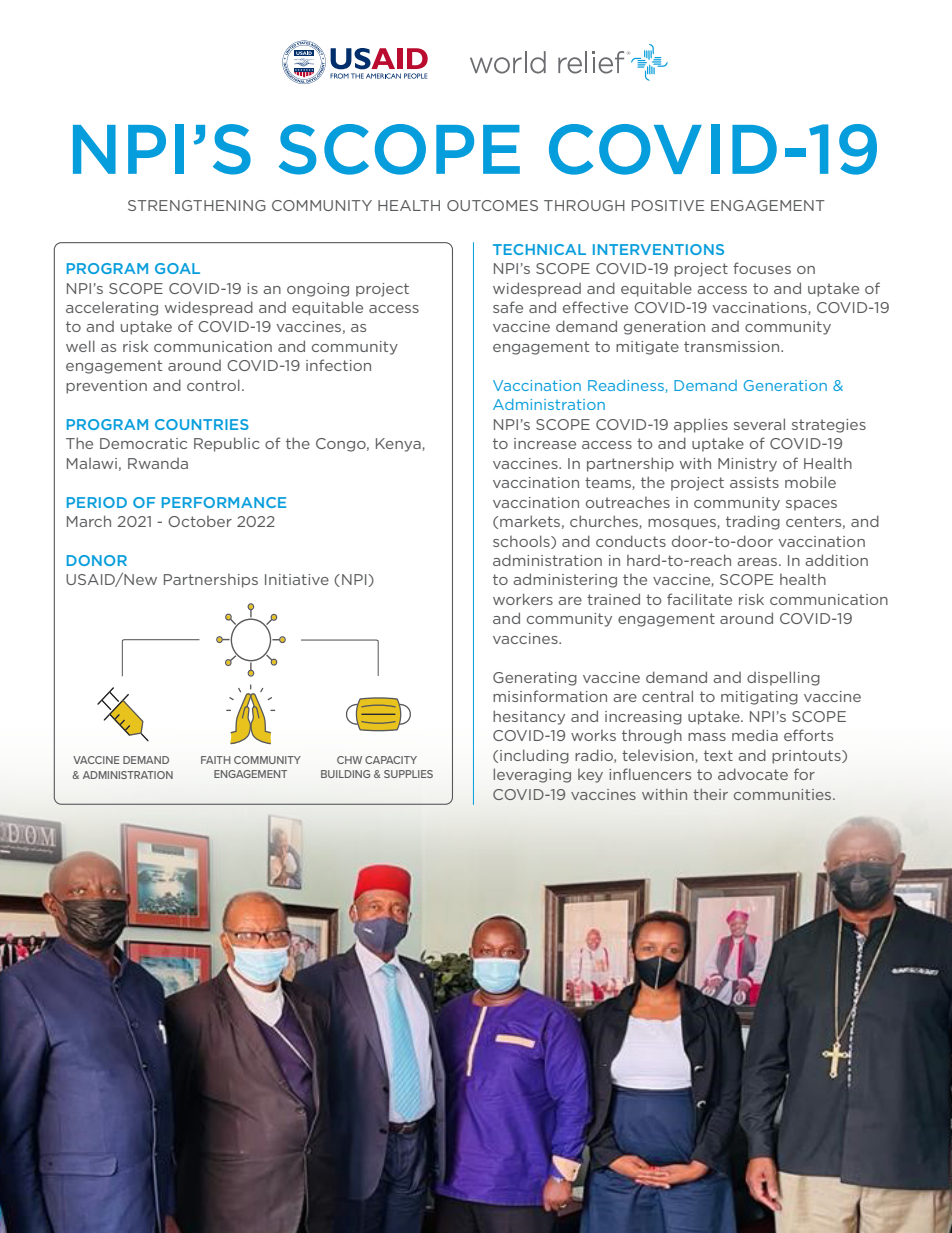  Describe the element at coordinates (297, 579) in the image. I see `Initiative` at that location.
